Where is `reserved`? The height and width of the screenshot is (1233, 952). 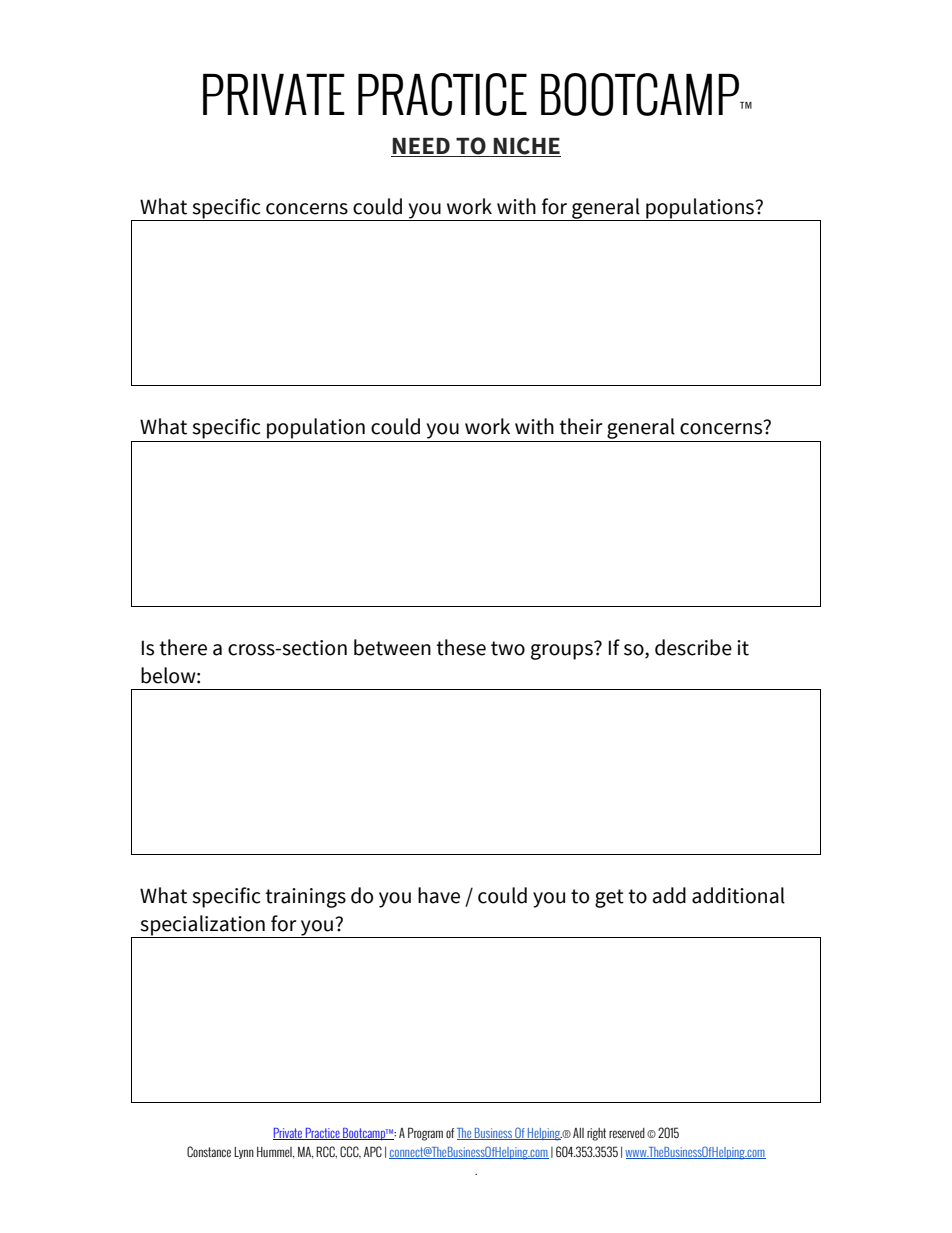
reserved is located at coordinates (627, 1133).
